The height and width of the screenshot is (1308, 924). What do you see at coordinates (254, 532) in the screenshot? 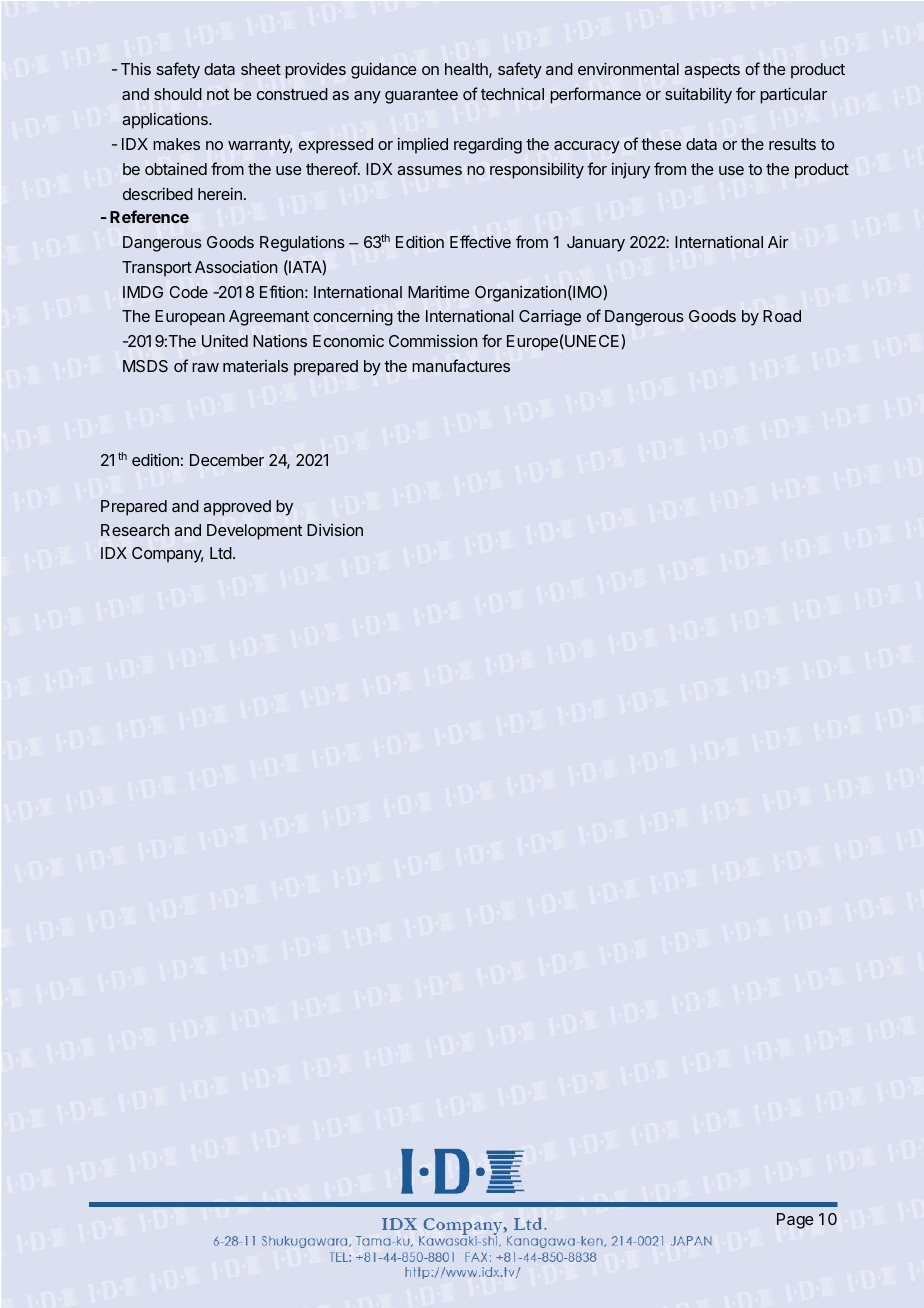
I see `Development` at bounding box center [254, 532].
